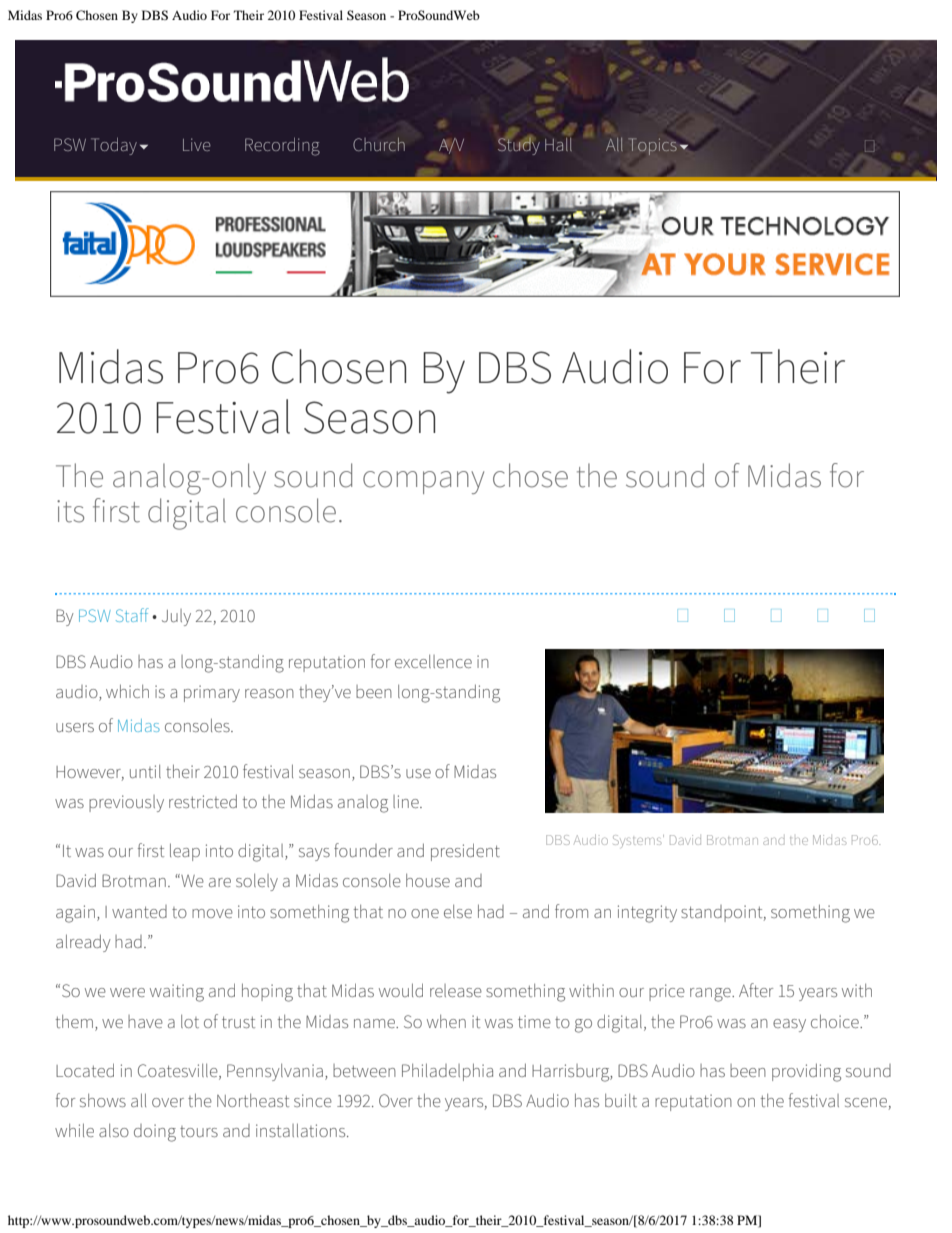 The height and width of the screenshot is (1233, 952). I want to click on Live, so click(197, 144).
